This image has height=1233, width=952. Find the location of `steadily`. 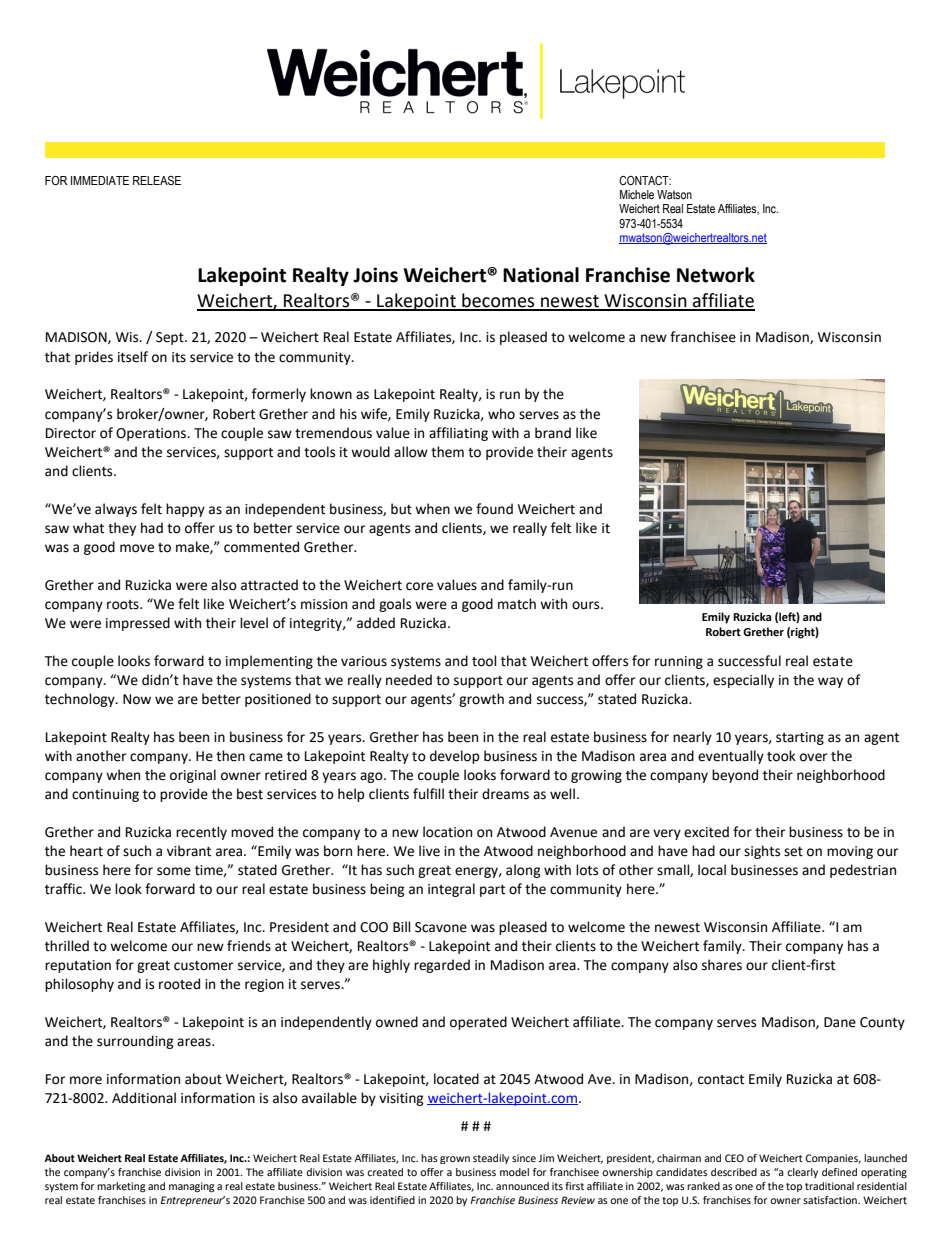

steadily is located at coordinates (491, 1159).
